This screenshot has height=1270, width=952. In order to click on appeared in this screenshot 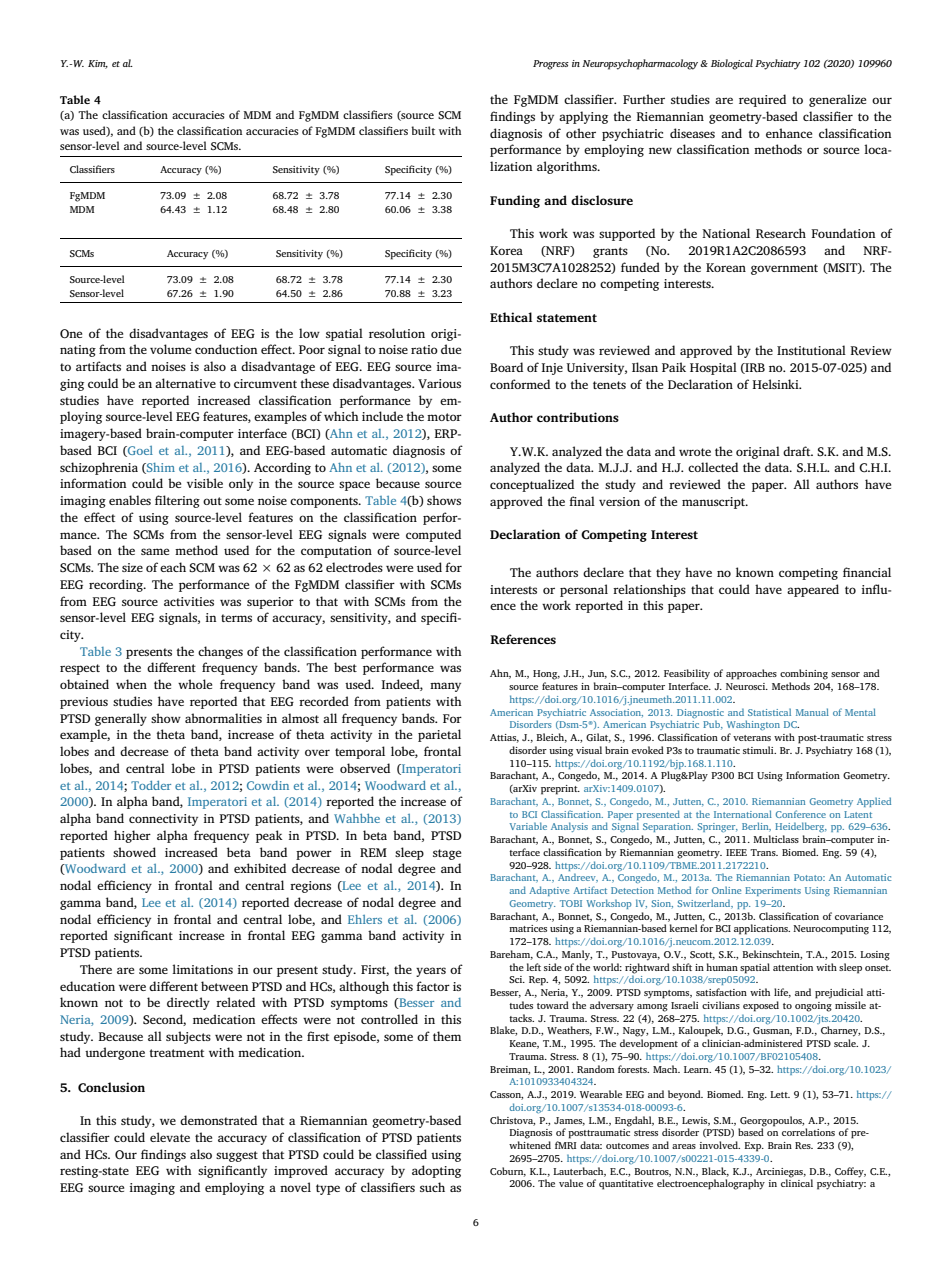, I will do `click(813, 590)`.
